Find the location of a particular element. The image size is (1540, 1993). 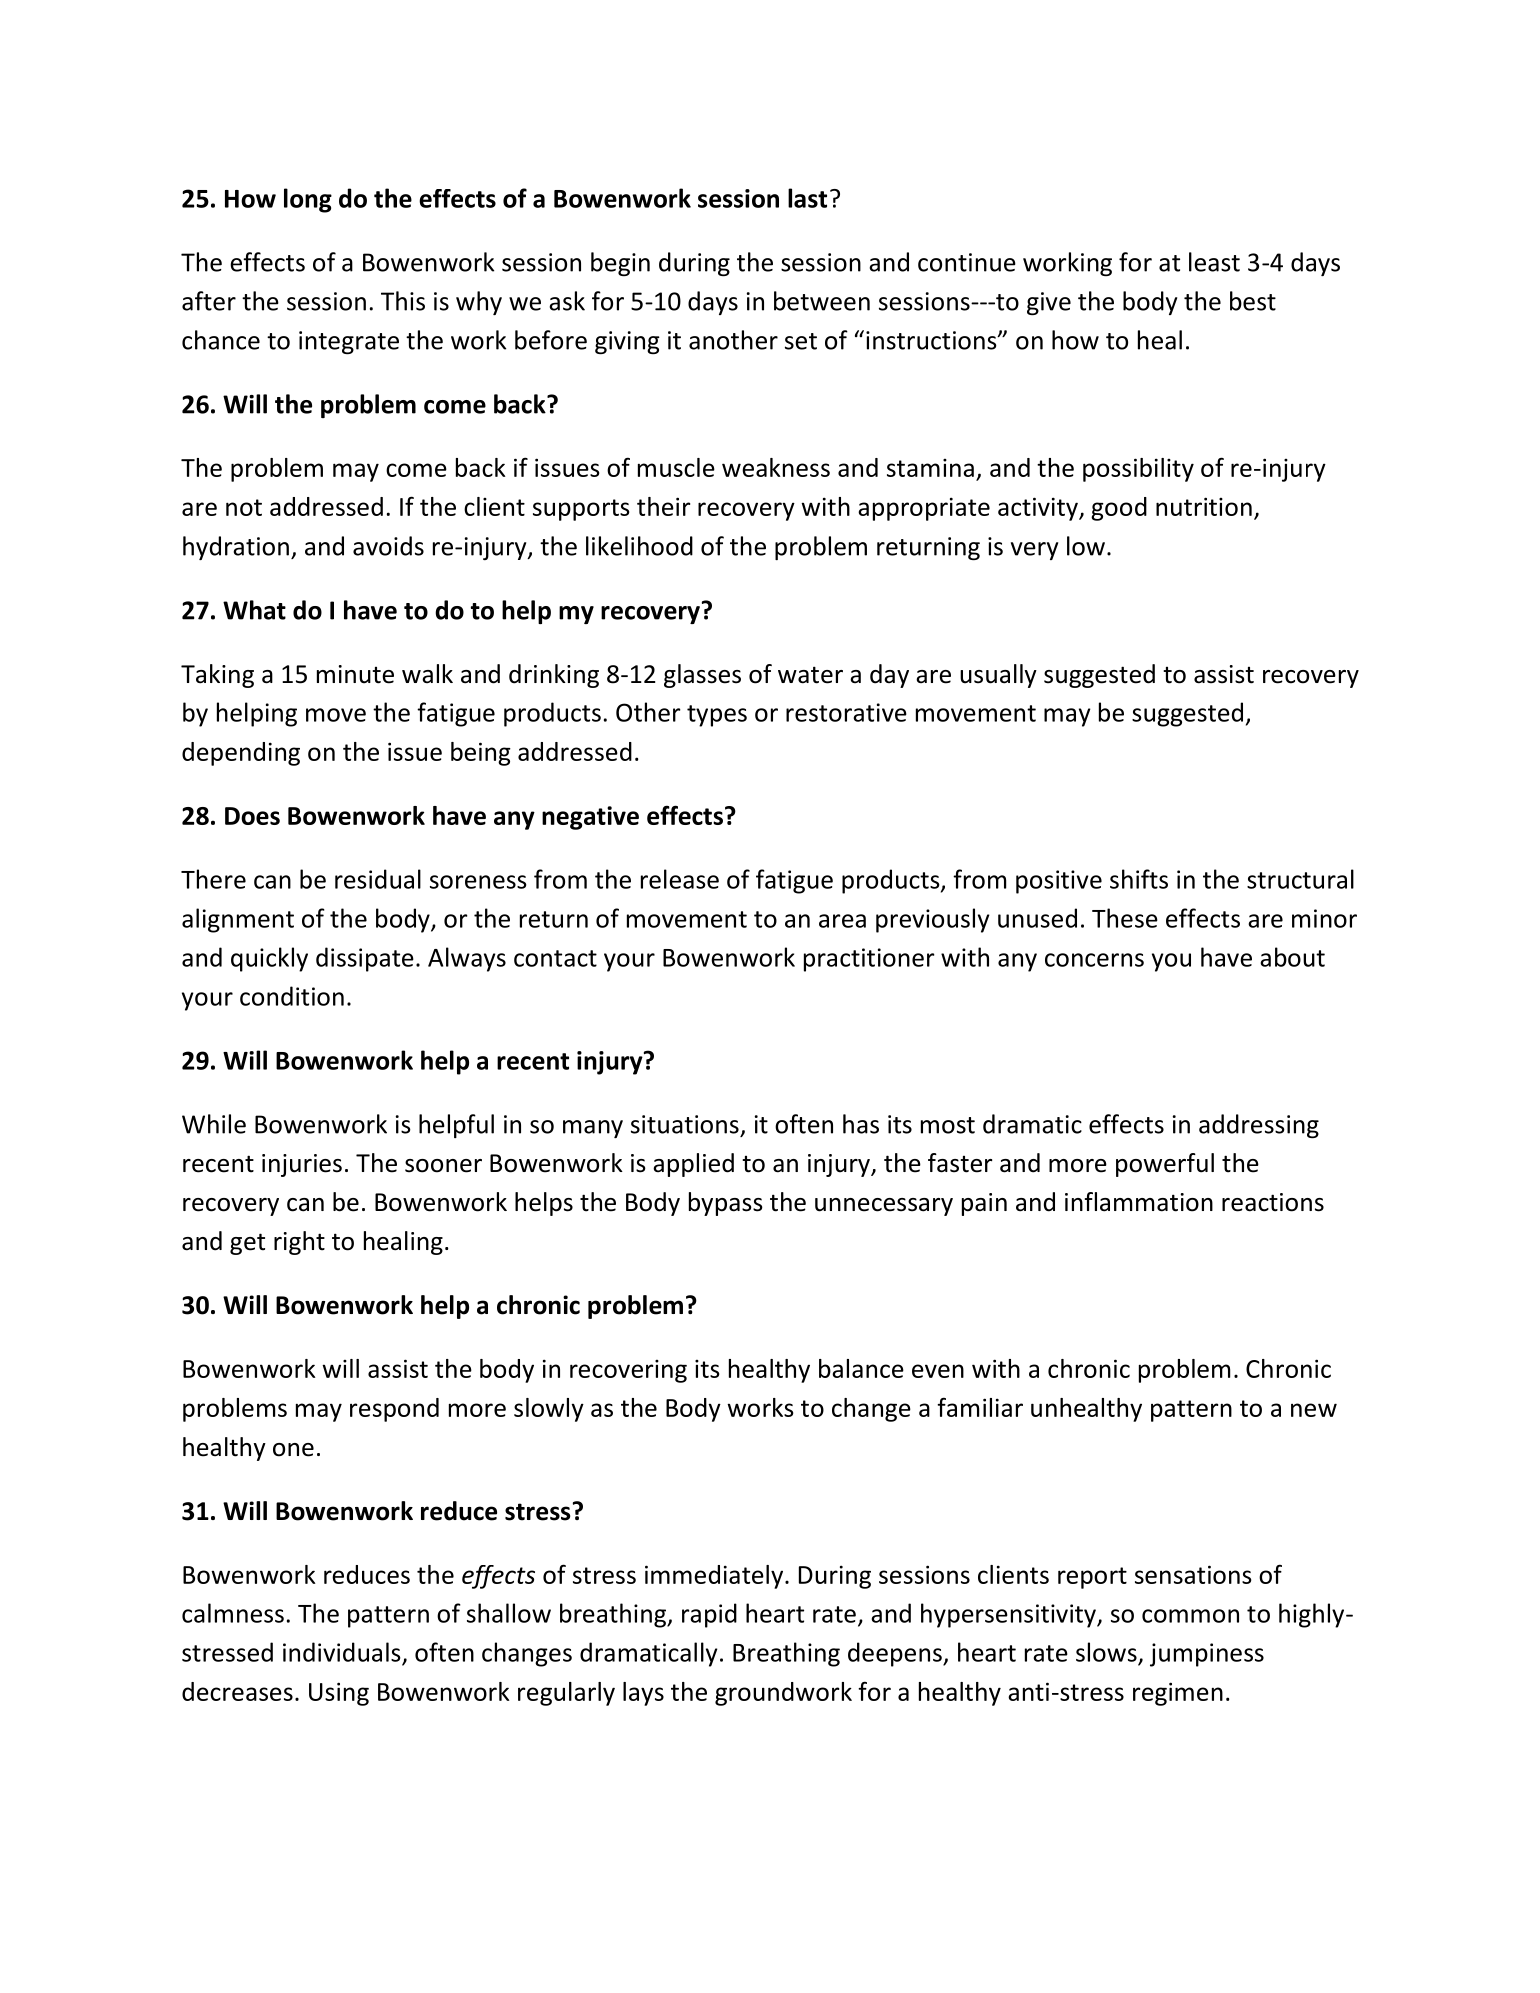

avoids is located at coordinates (388, 546).
